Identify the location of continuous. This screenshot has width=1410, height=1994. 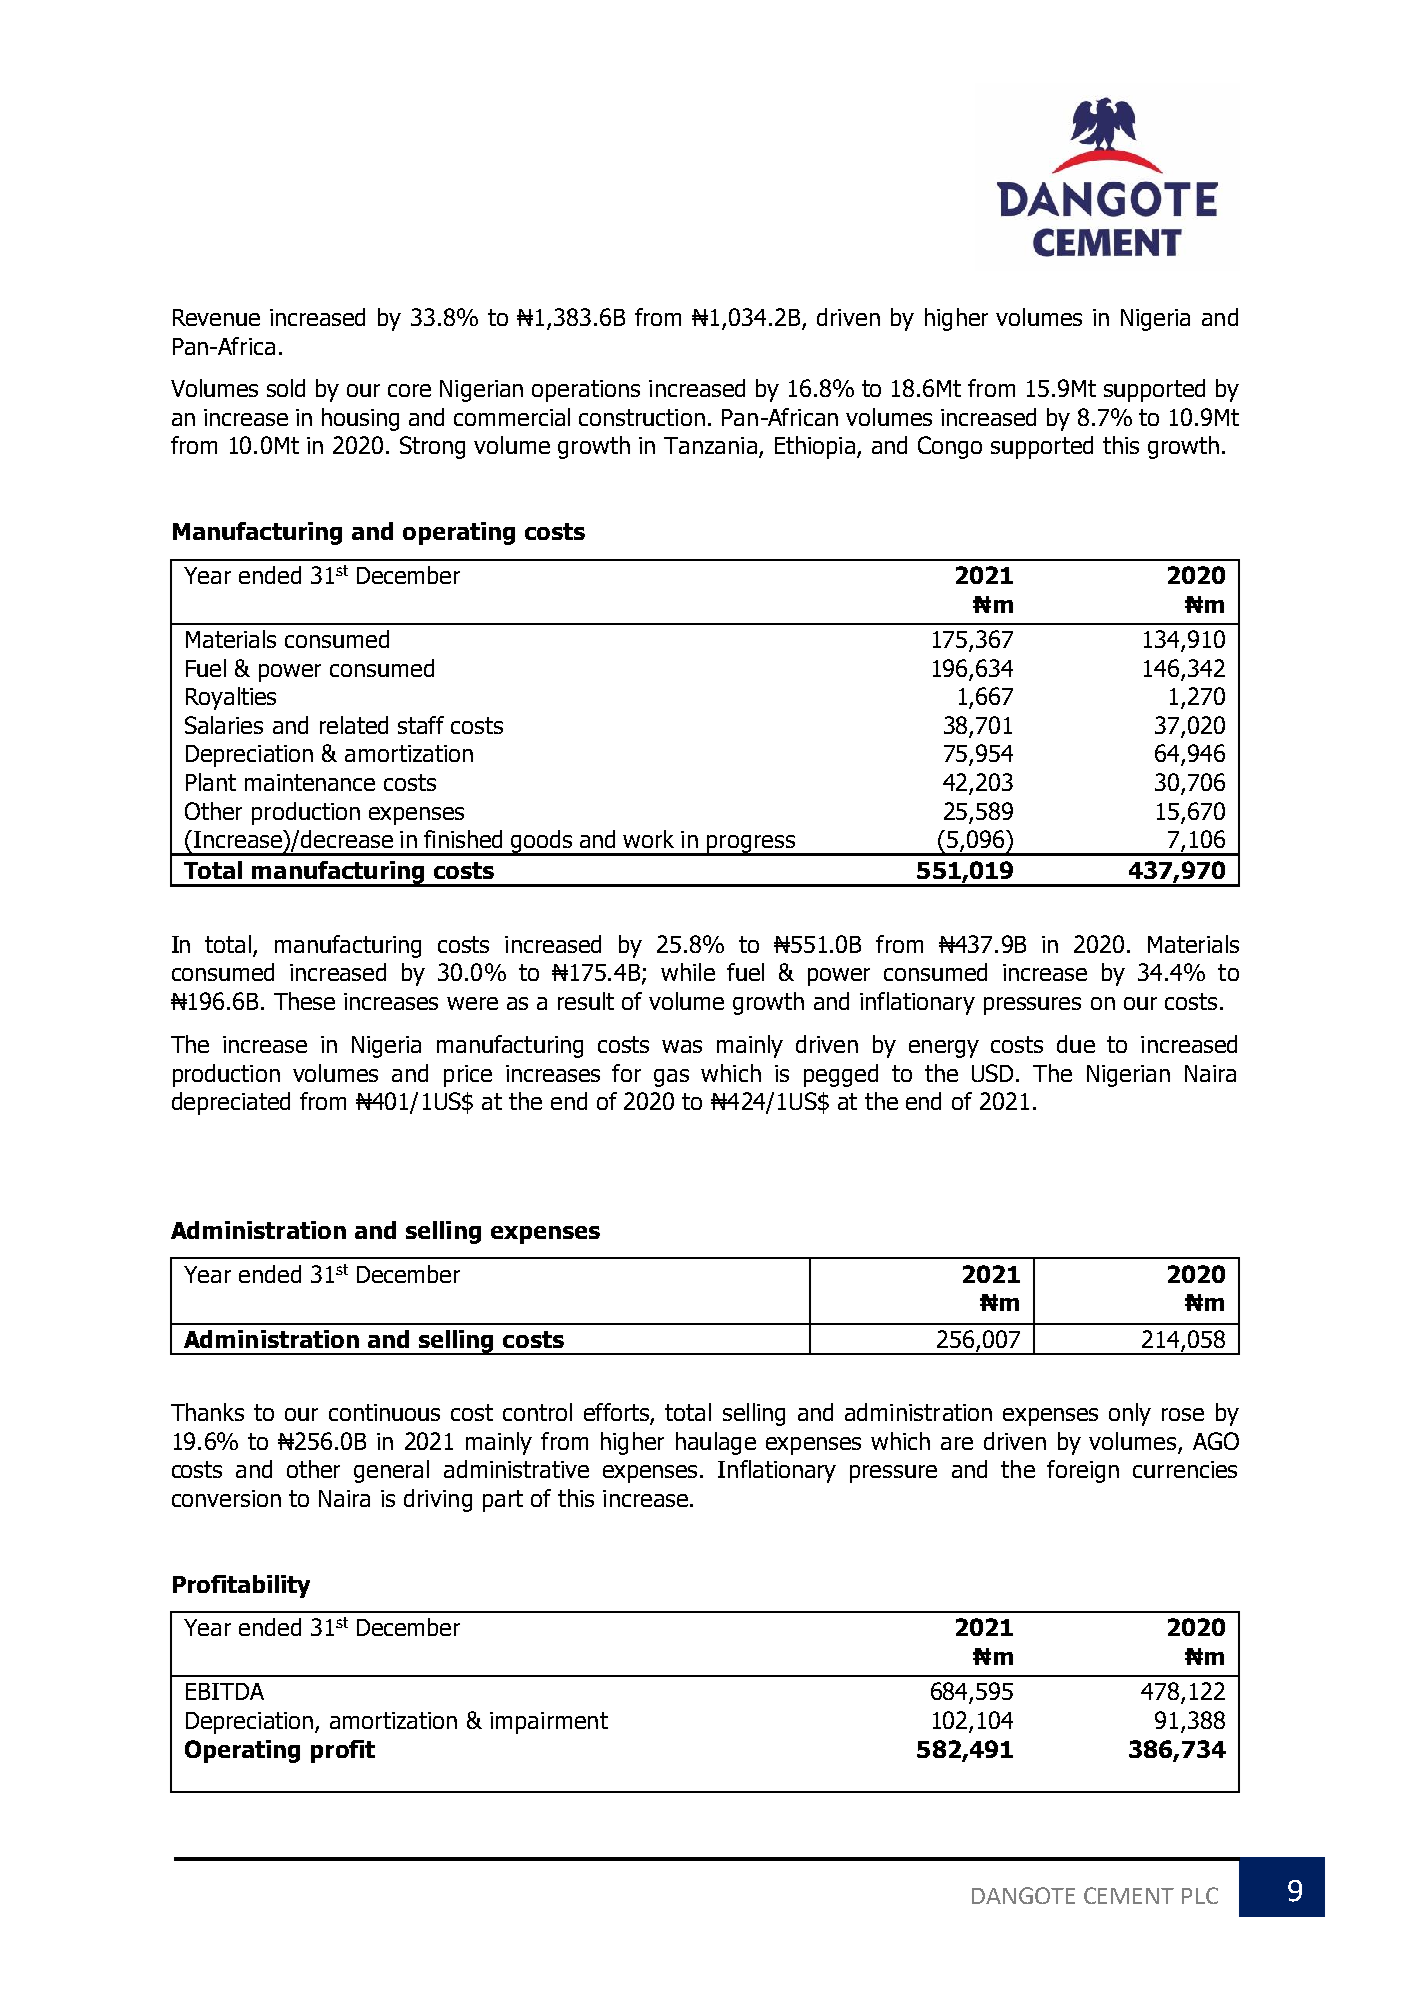
(384, 1412).
